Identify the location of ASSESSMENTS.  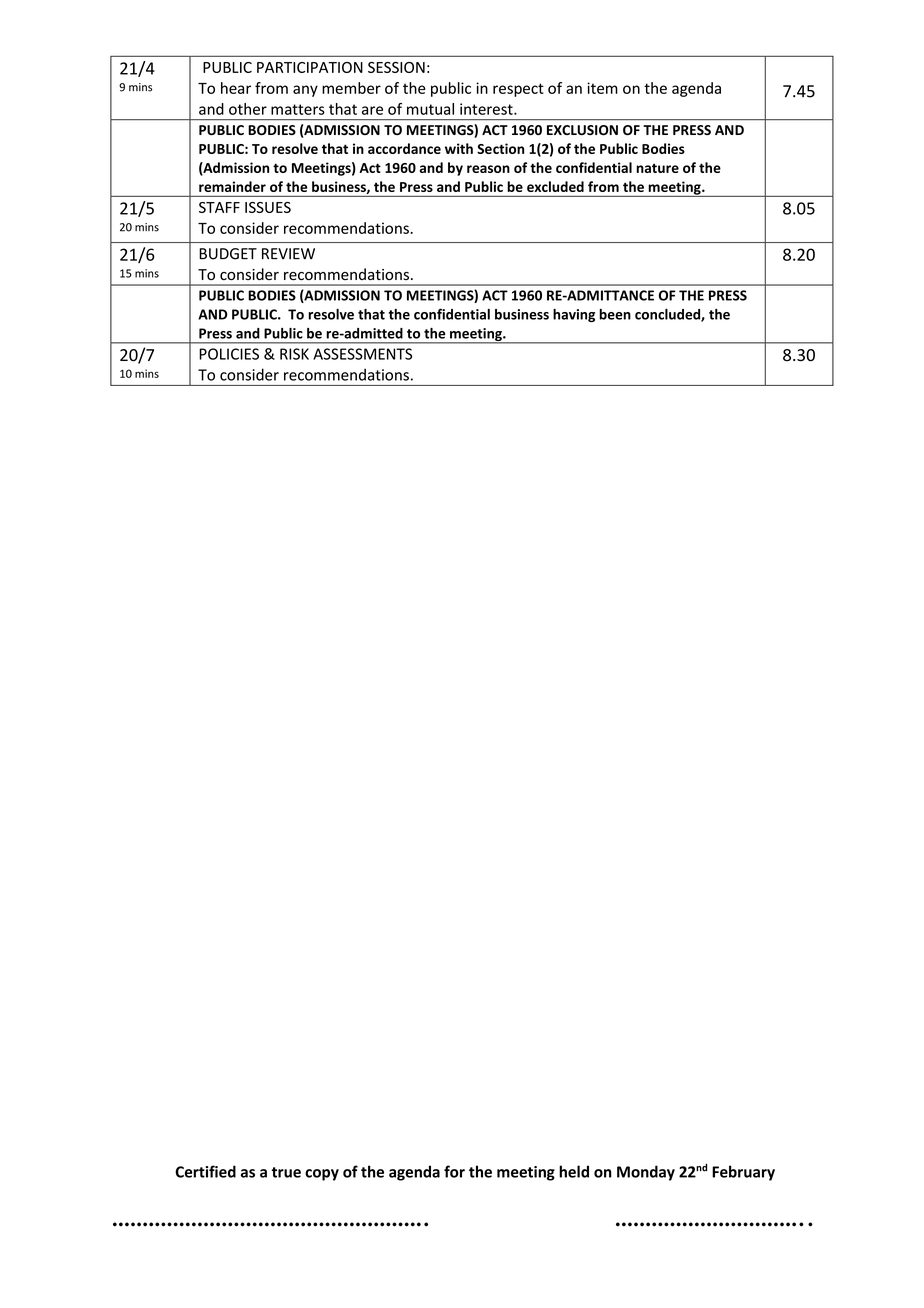
(362, 354).
